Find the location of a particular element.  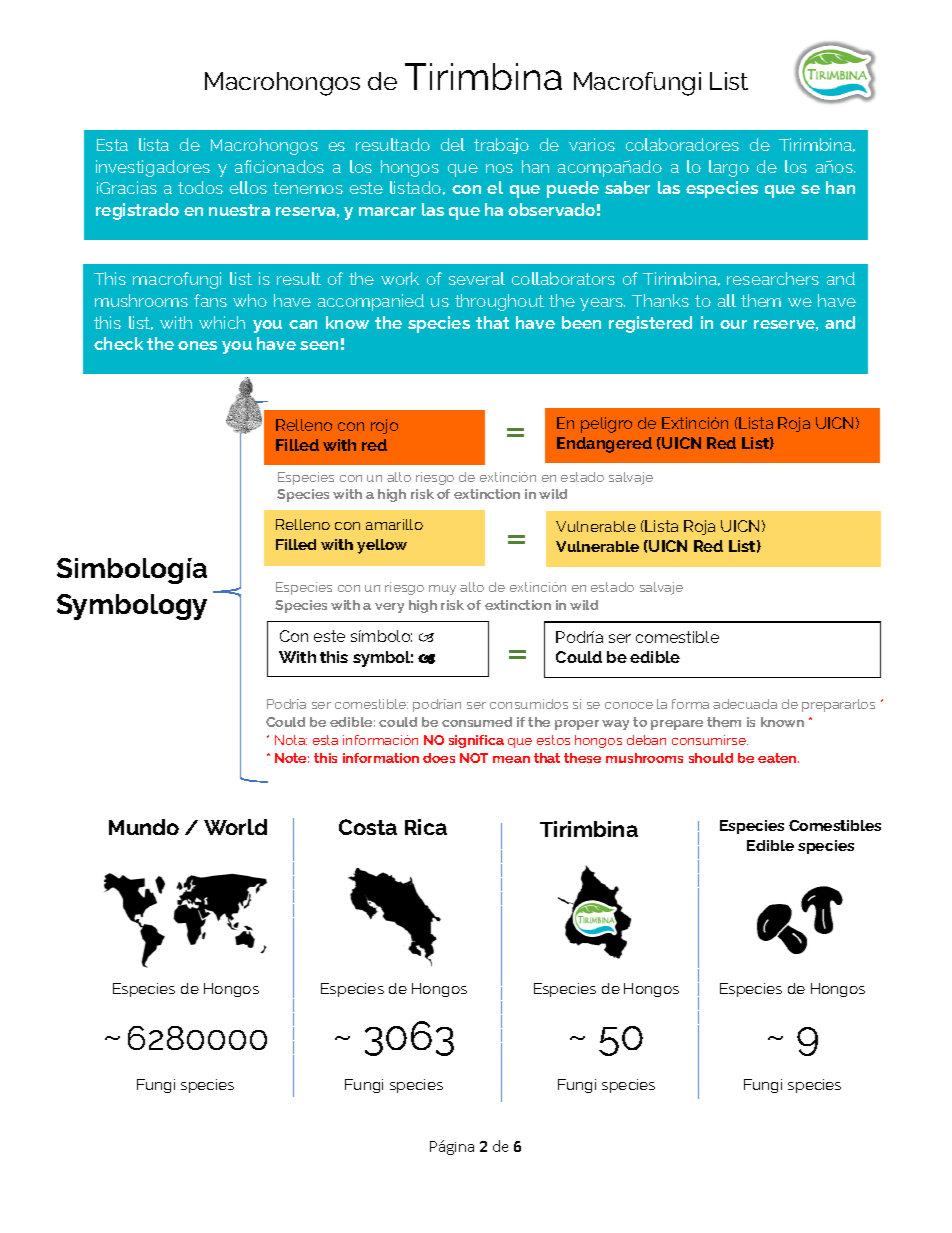

our is located at coordinates (733, 324).
